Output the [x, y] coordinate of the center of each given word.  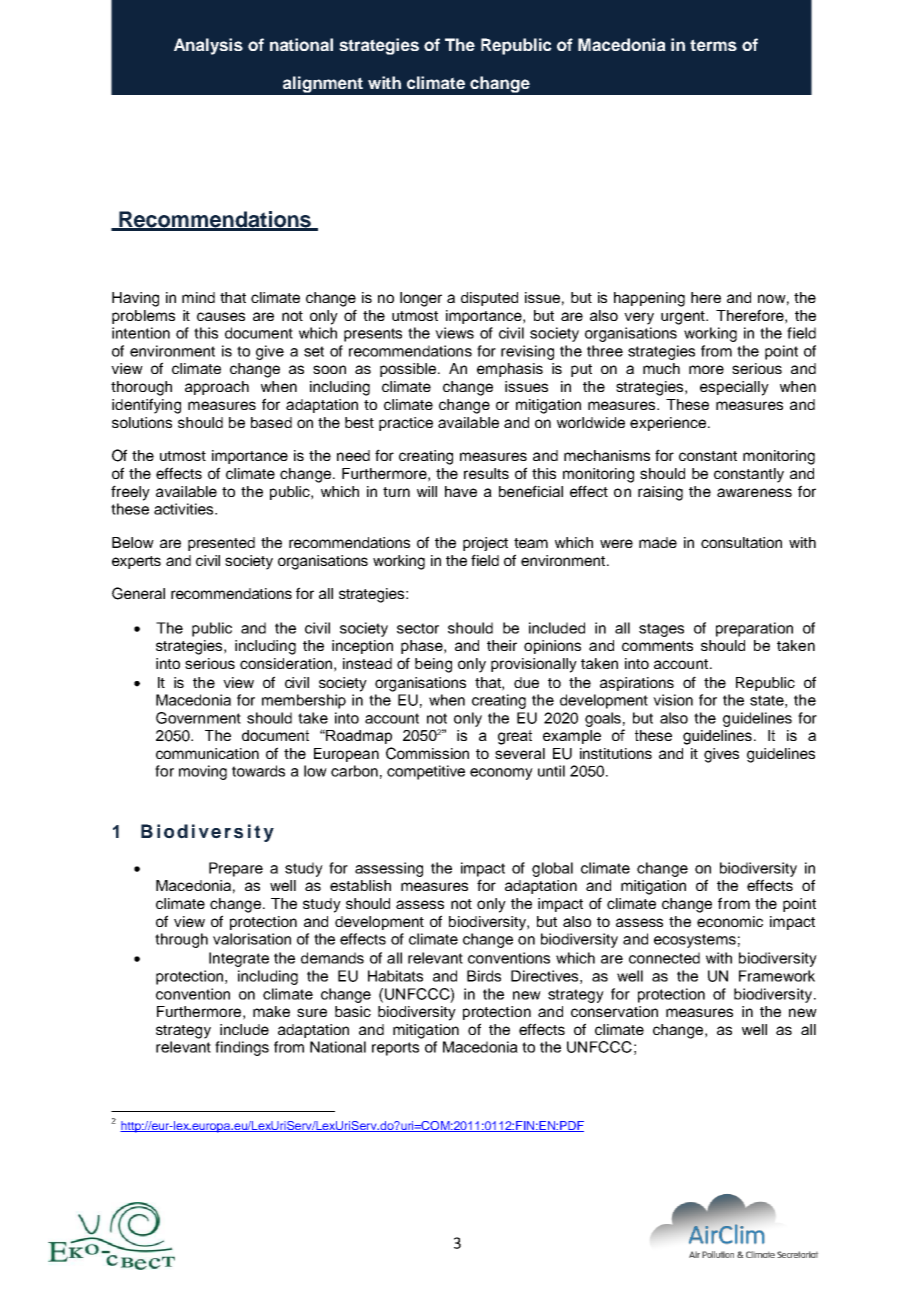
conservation [614, 1011]
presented [221, 544]
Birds [484, 976]
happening [649, 299]
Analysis [208, 46]
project [485, 544]
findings [242, 1048]
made [658, 542]
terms [713, 45]
